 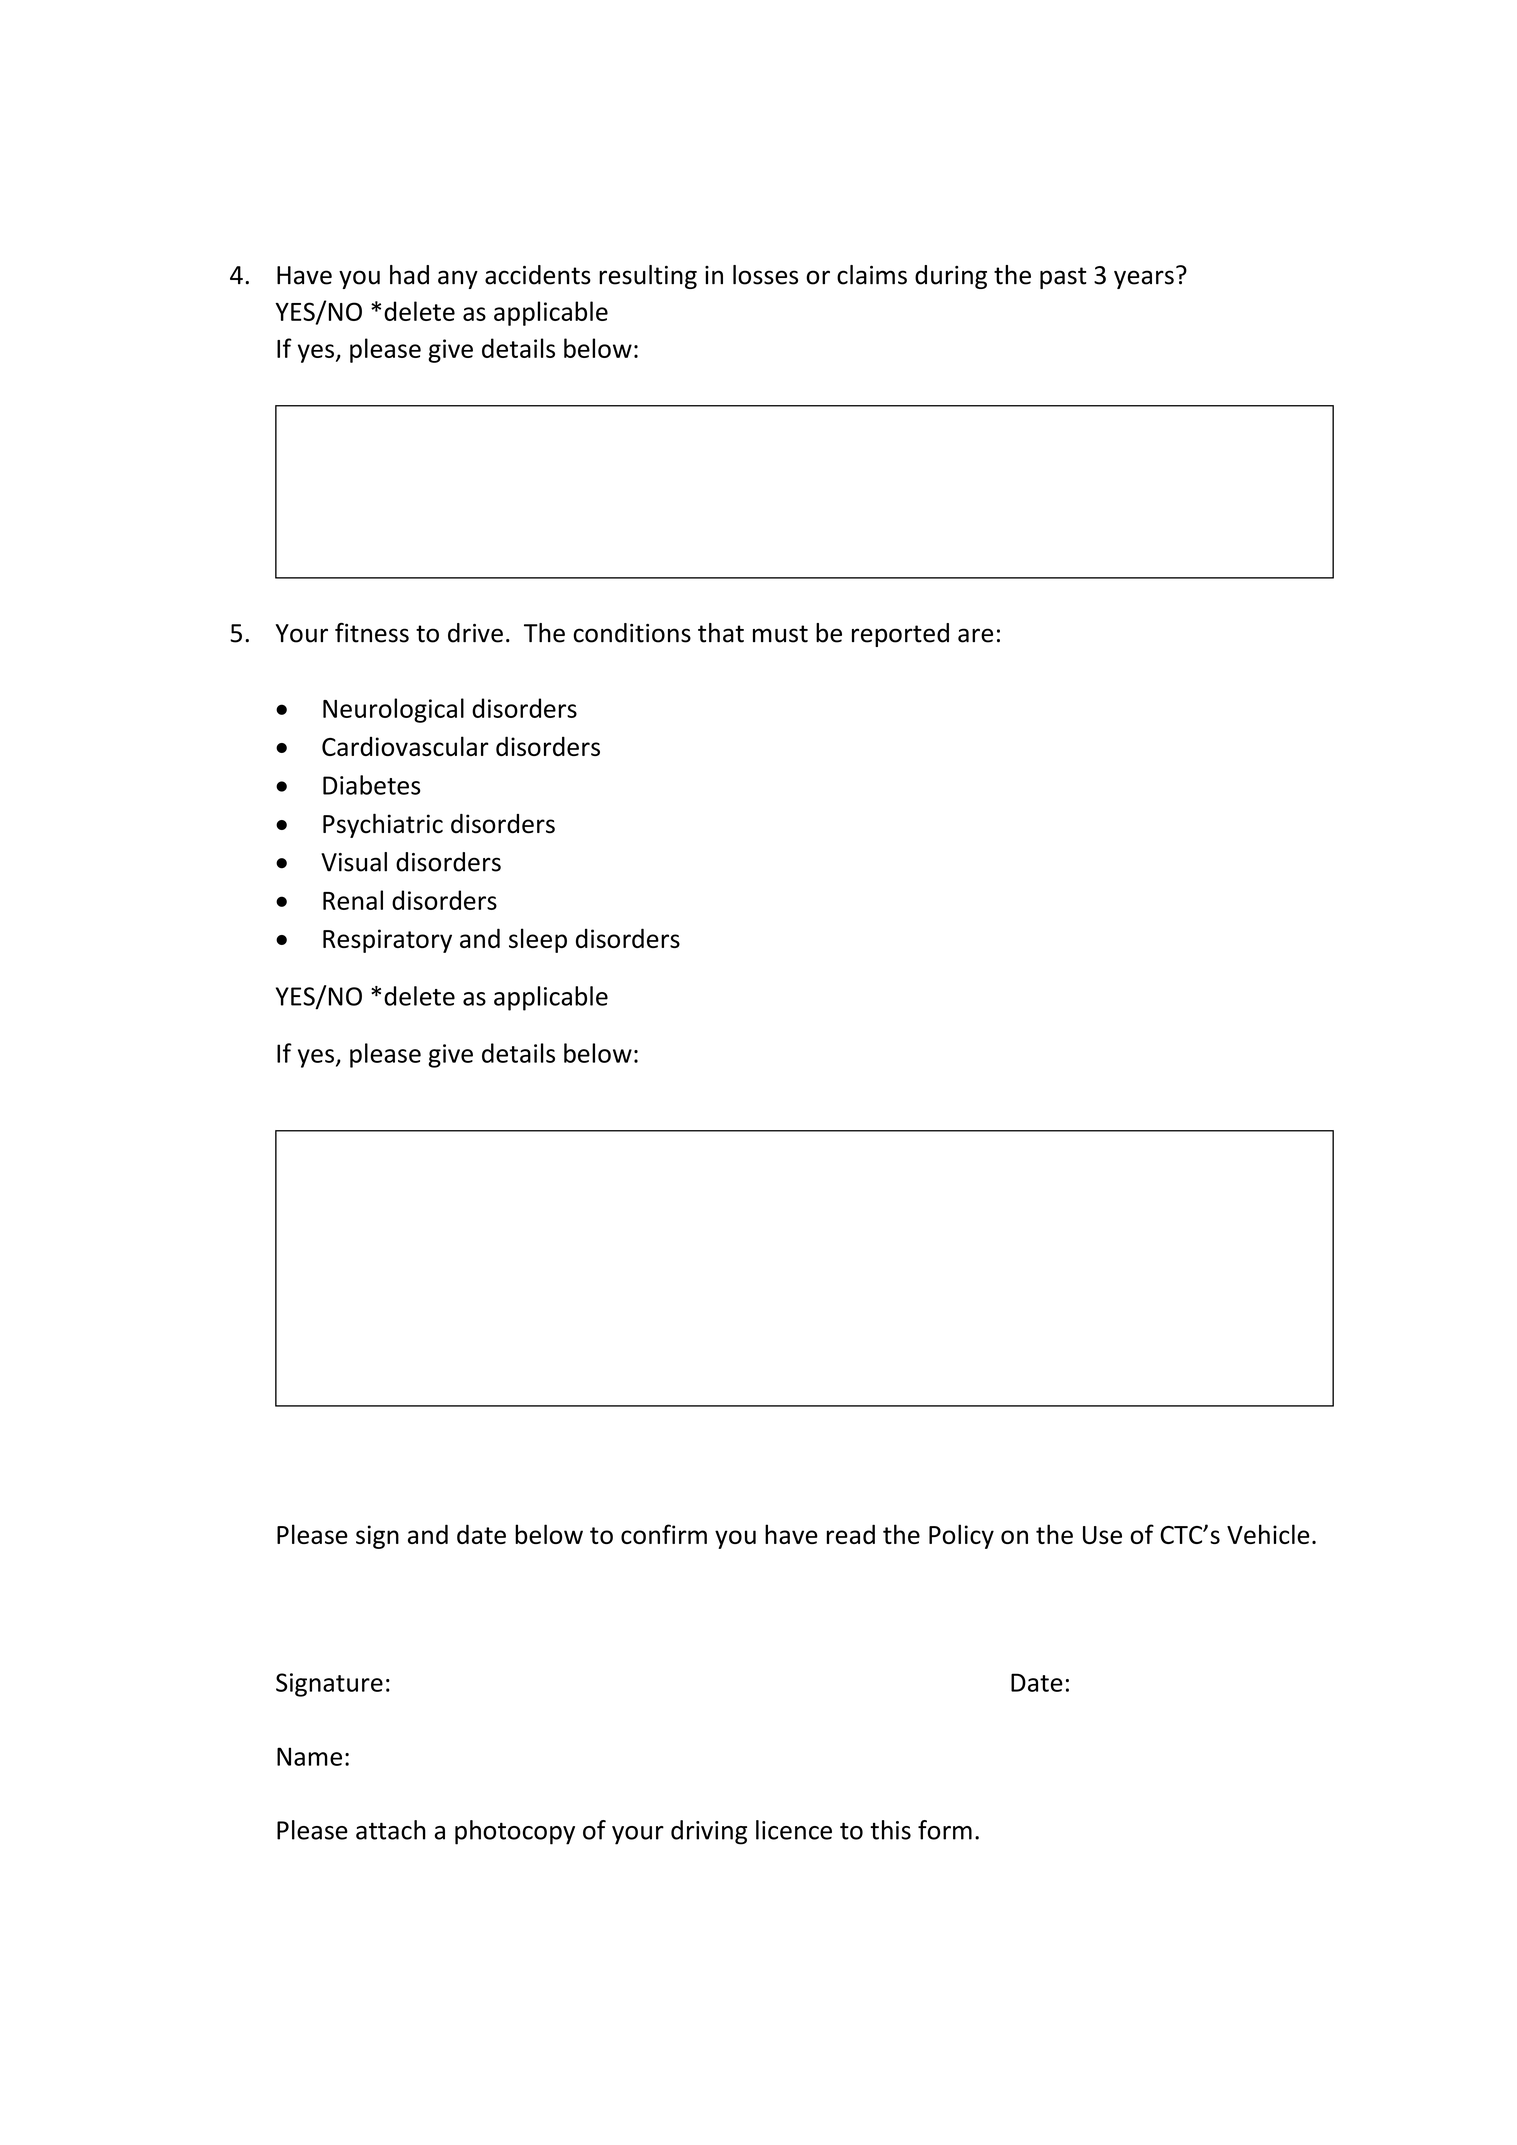 I want to click on drive, so click(x=475, y=633).
